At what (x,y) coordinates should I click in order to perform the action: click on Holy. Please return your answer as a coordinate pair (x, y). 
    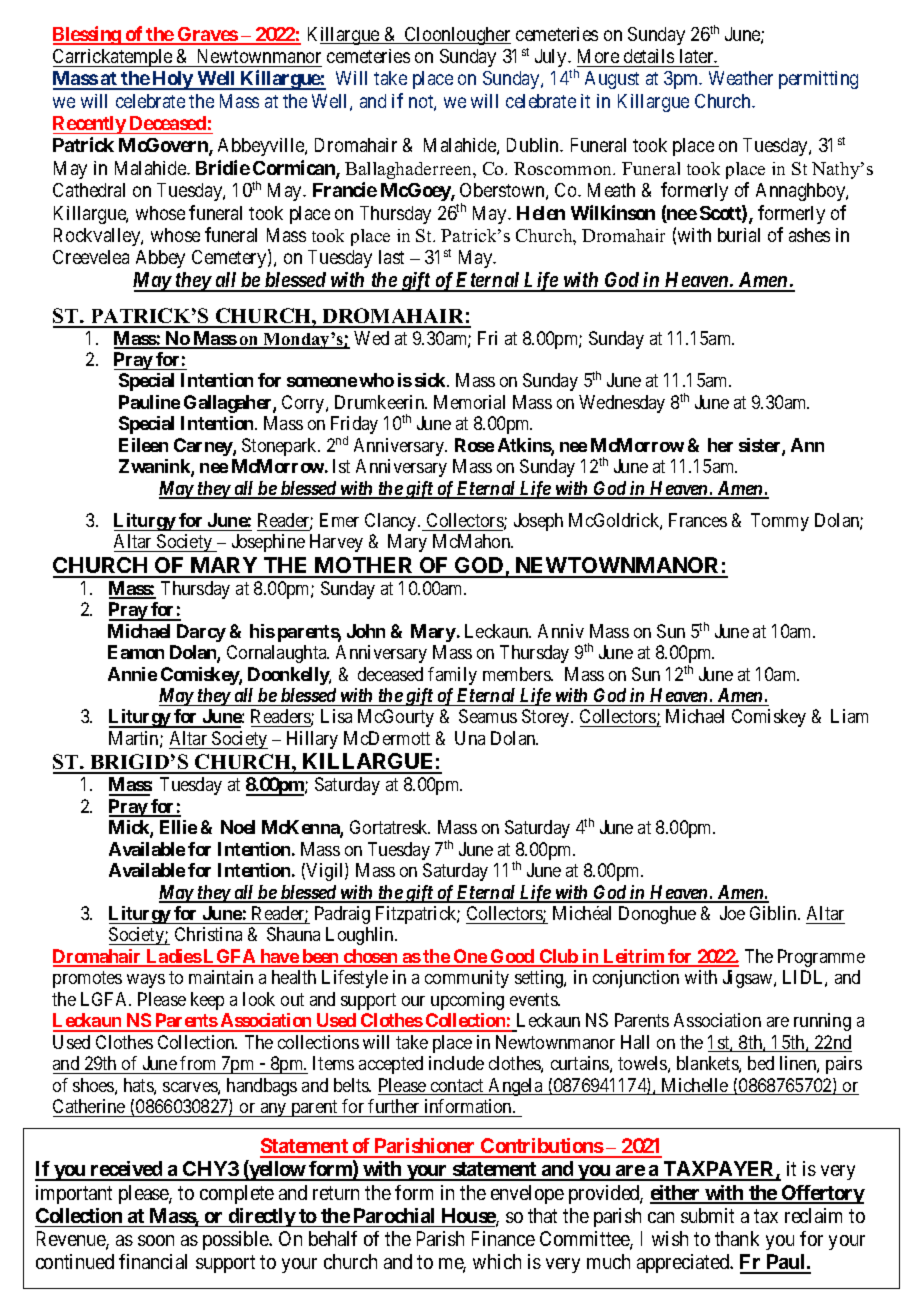
    Looking at the image, I should click on (172, 80).
